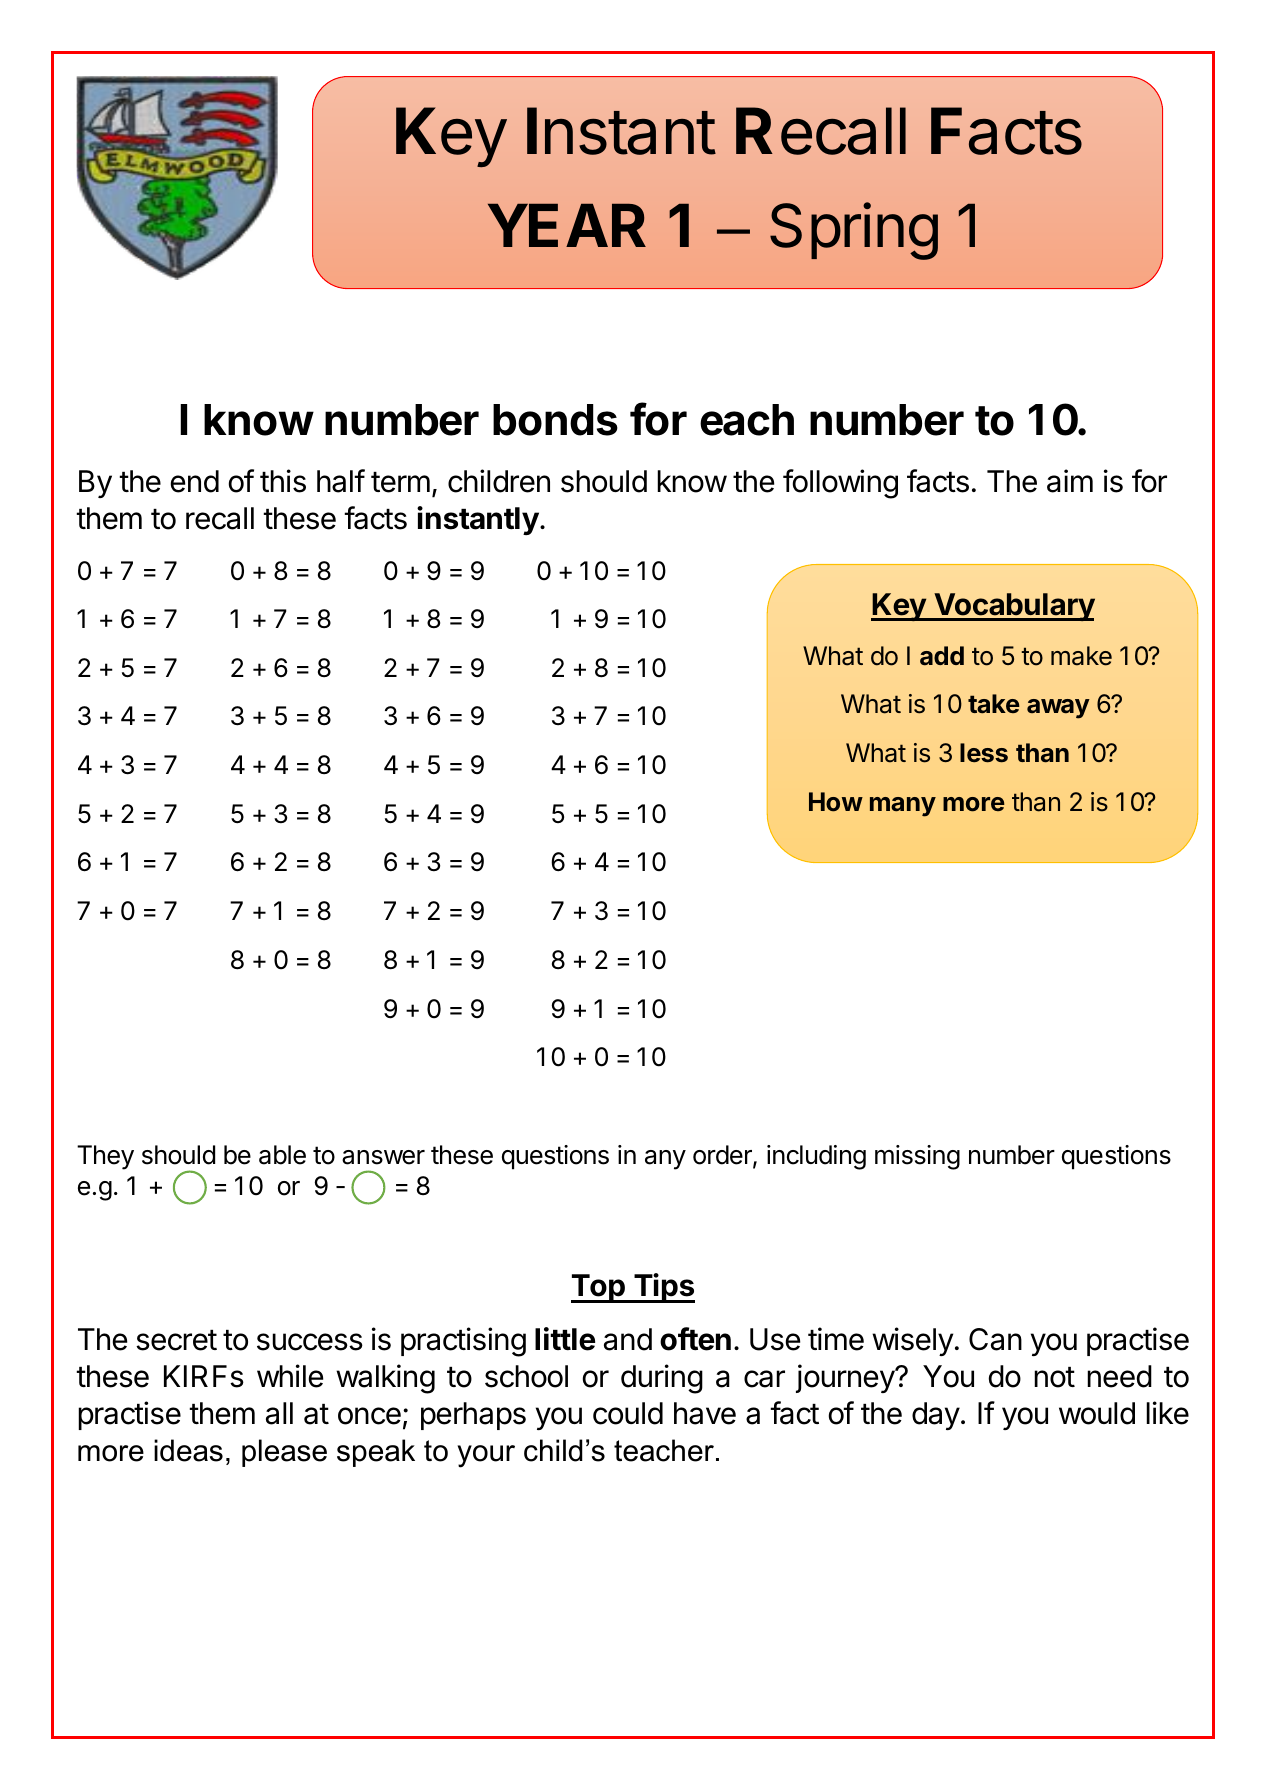 The image size is (1266, 1790). What do you see at coordinates (854, 231) in the screenshot?
I see `Spring` at bounding box center [854, 231].
